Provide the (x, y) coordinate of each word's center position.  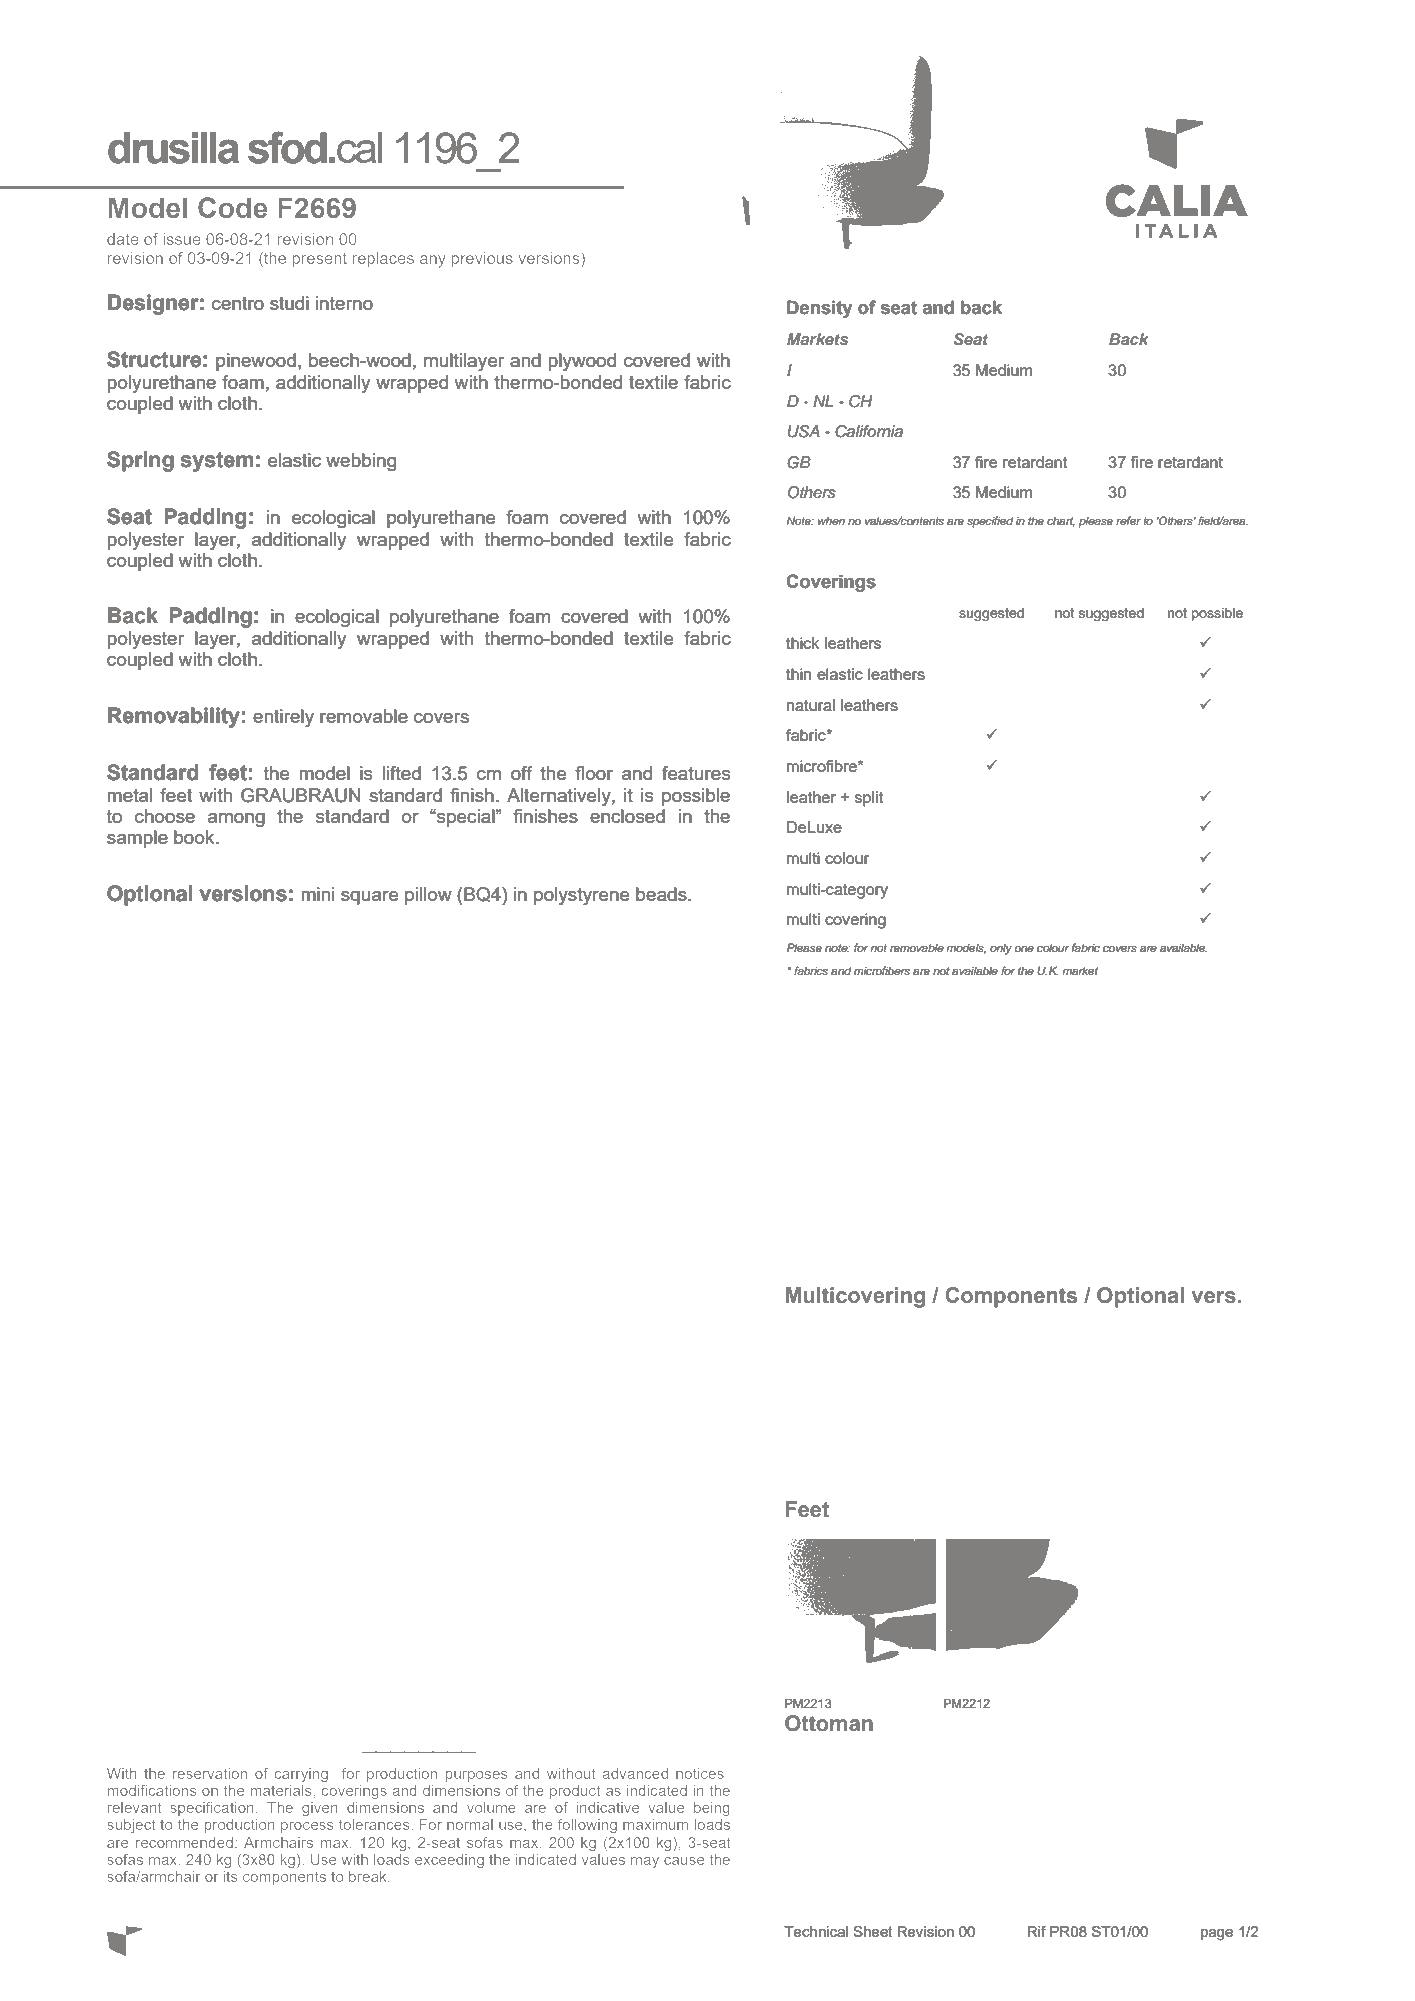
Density (819, 309)
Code (232, 207)
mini (317, 894)
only (1001, 949)
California (869, 431)
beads (662, 894)
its (230, 1876)
